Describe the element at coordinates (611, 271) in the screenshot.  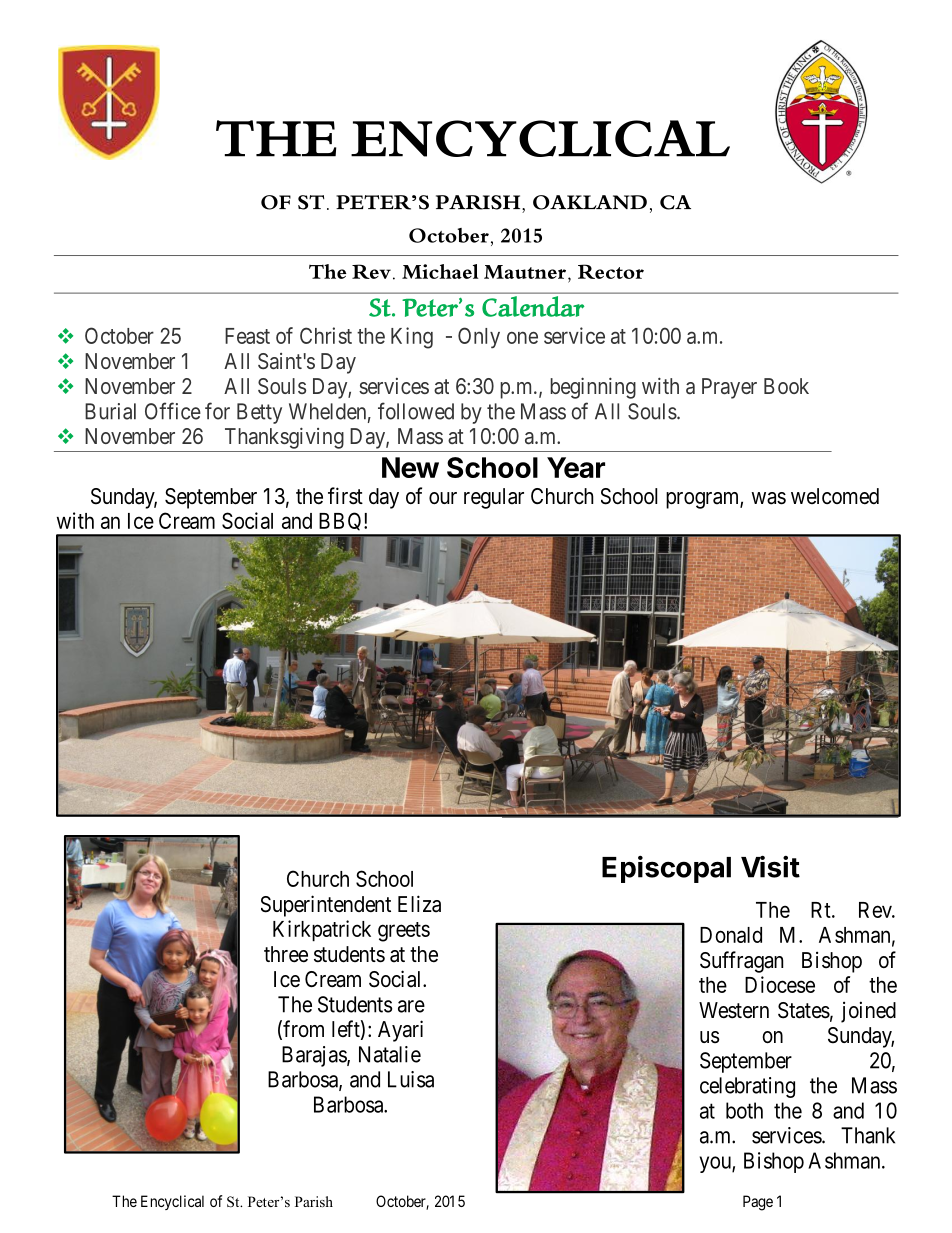
I see `Rector` at that location.
